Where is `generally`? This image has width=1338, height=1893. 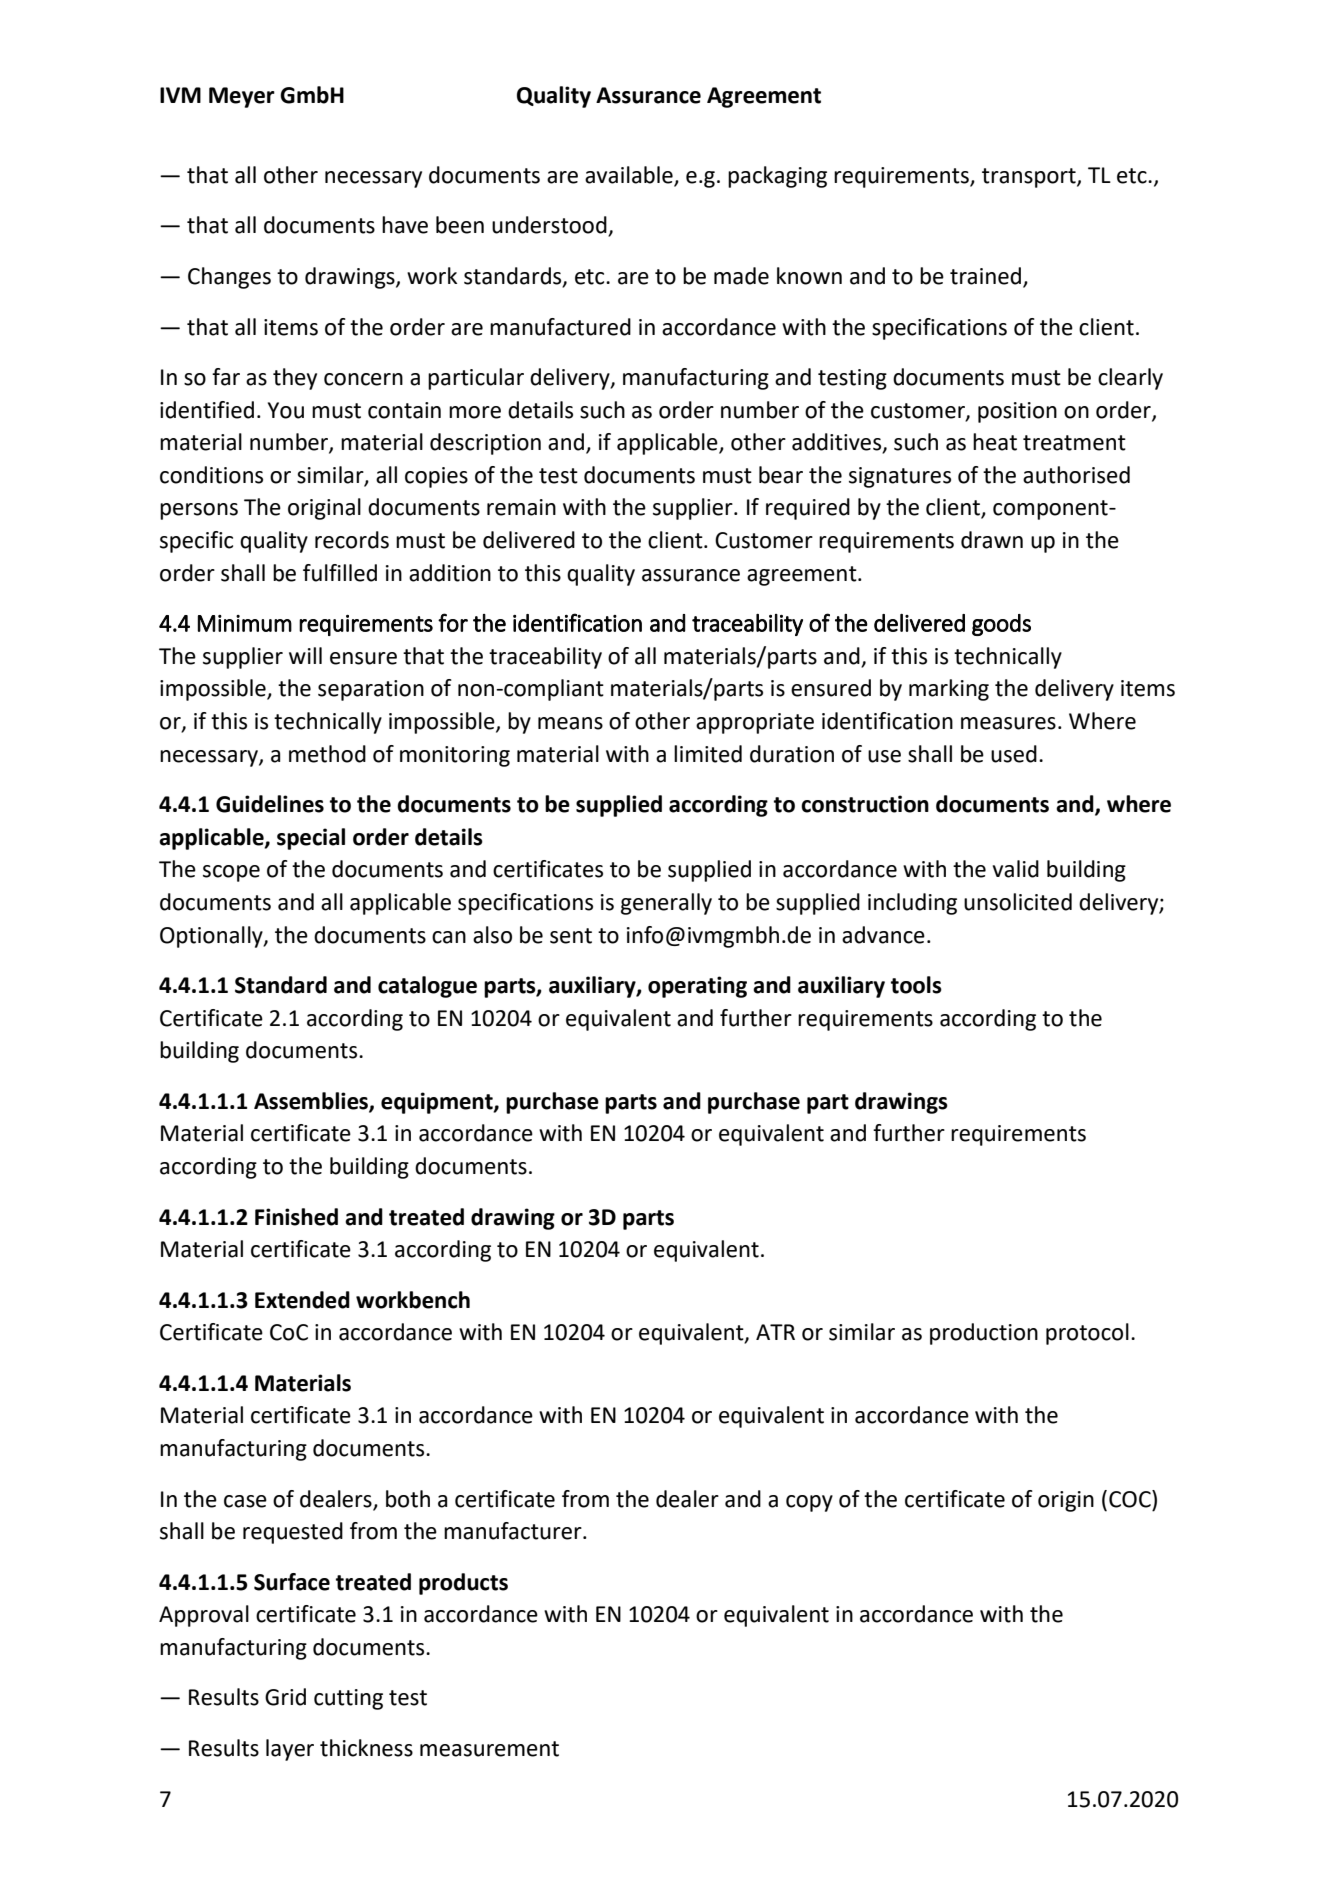 generally is located at coordinates (666, 904).
